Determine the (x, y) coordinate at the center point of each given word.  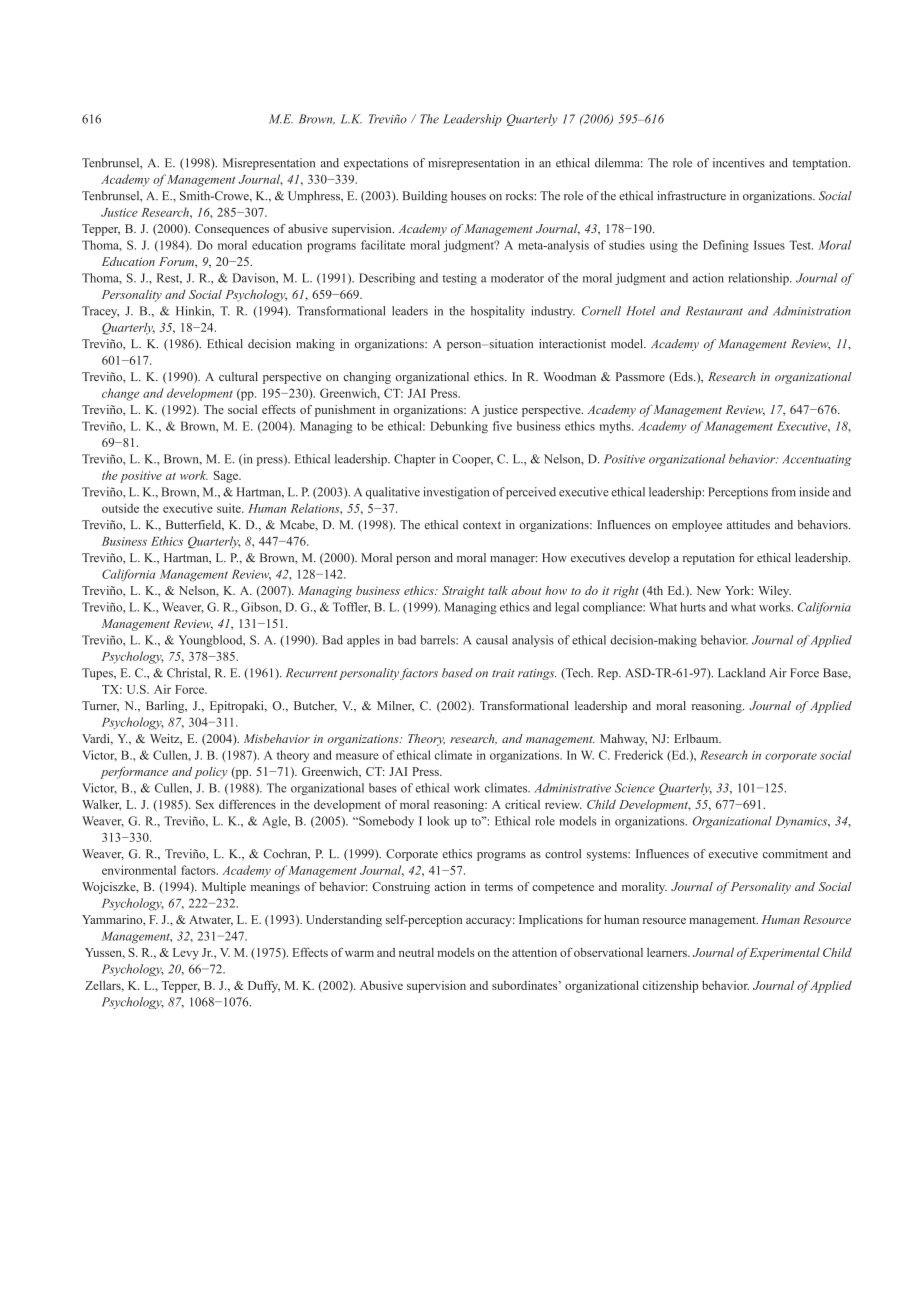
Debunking (459, 427)
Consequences (232, 230)
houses (468, 196)
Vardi (97, 739)
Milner (395, 706)
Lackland (742, 673)
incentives (739, 163)
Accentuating (816, 460)
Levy (186, 954)
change (120, 394)
